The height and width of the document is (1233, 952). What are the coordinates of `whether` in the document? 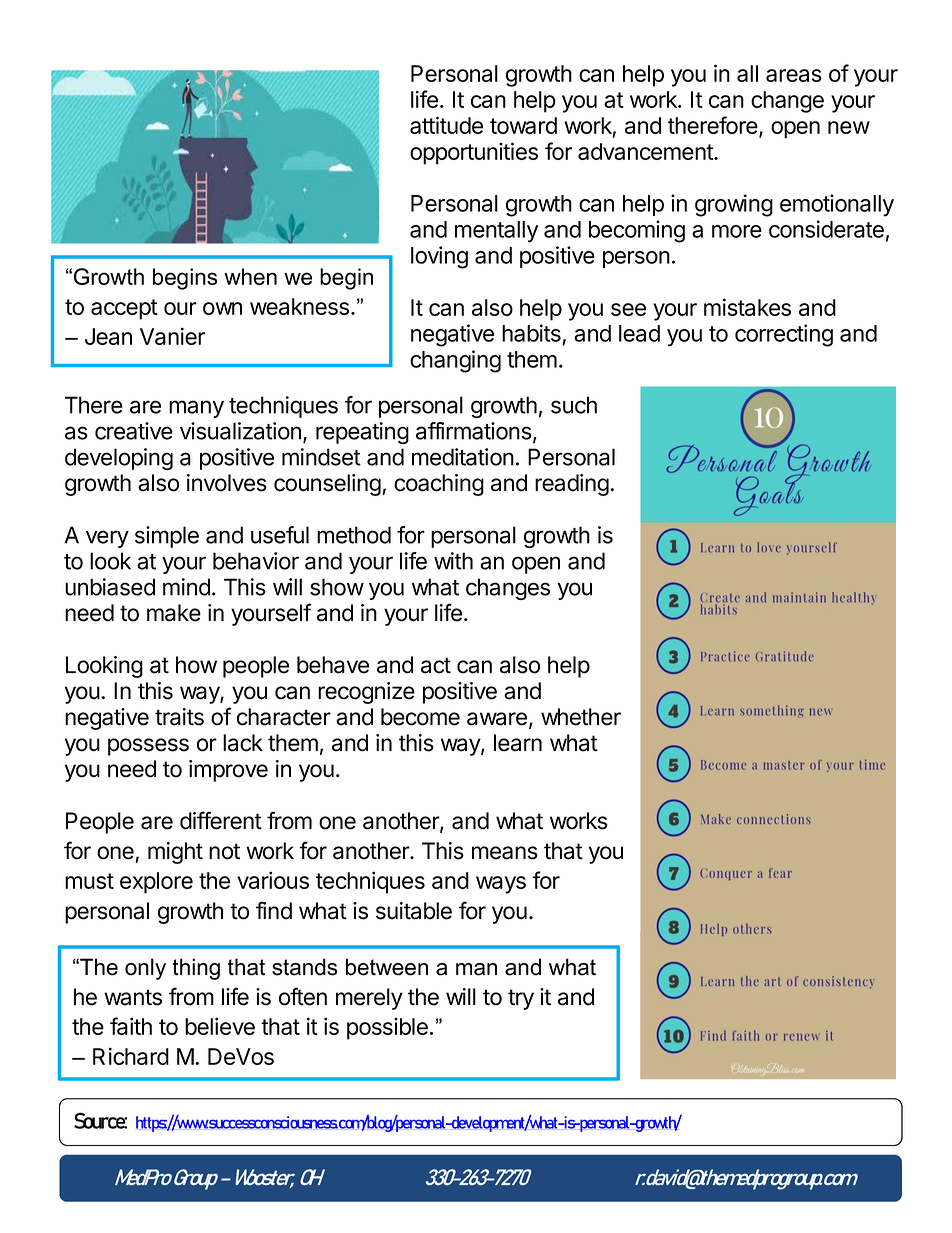 It's located at (581, 717).
